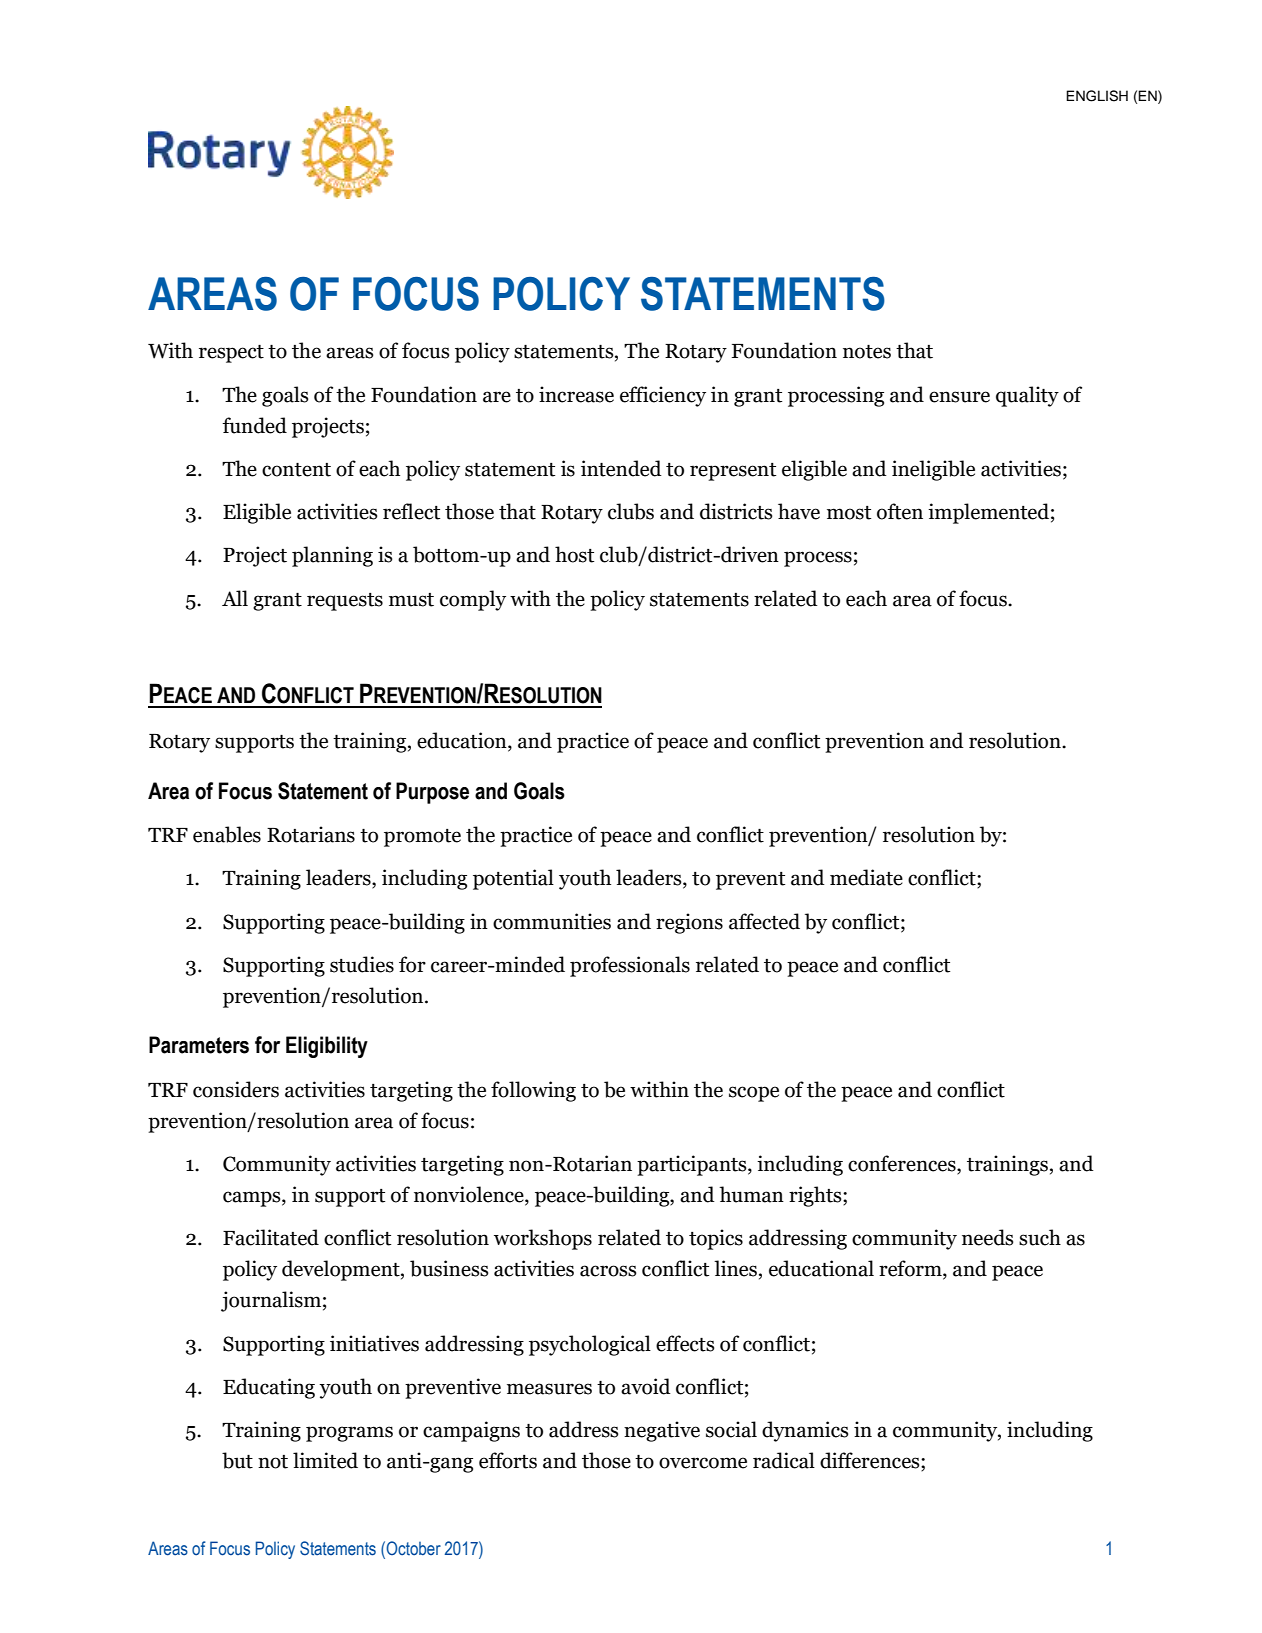  What do you see at coordinates (866, 877) in the screenshot?
I see `mediate` at bounding box center [866, 877].
